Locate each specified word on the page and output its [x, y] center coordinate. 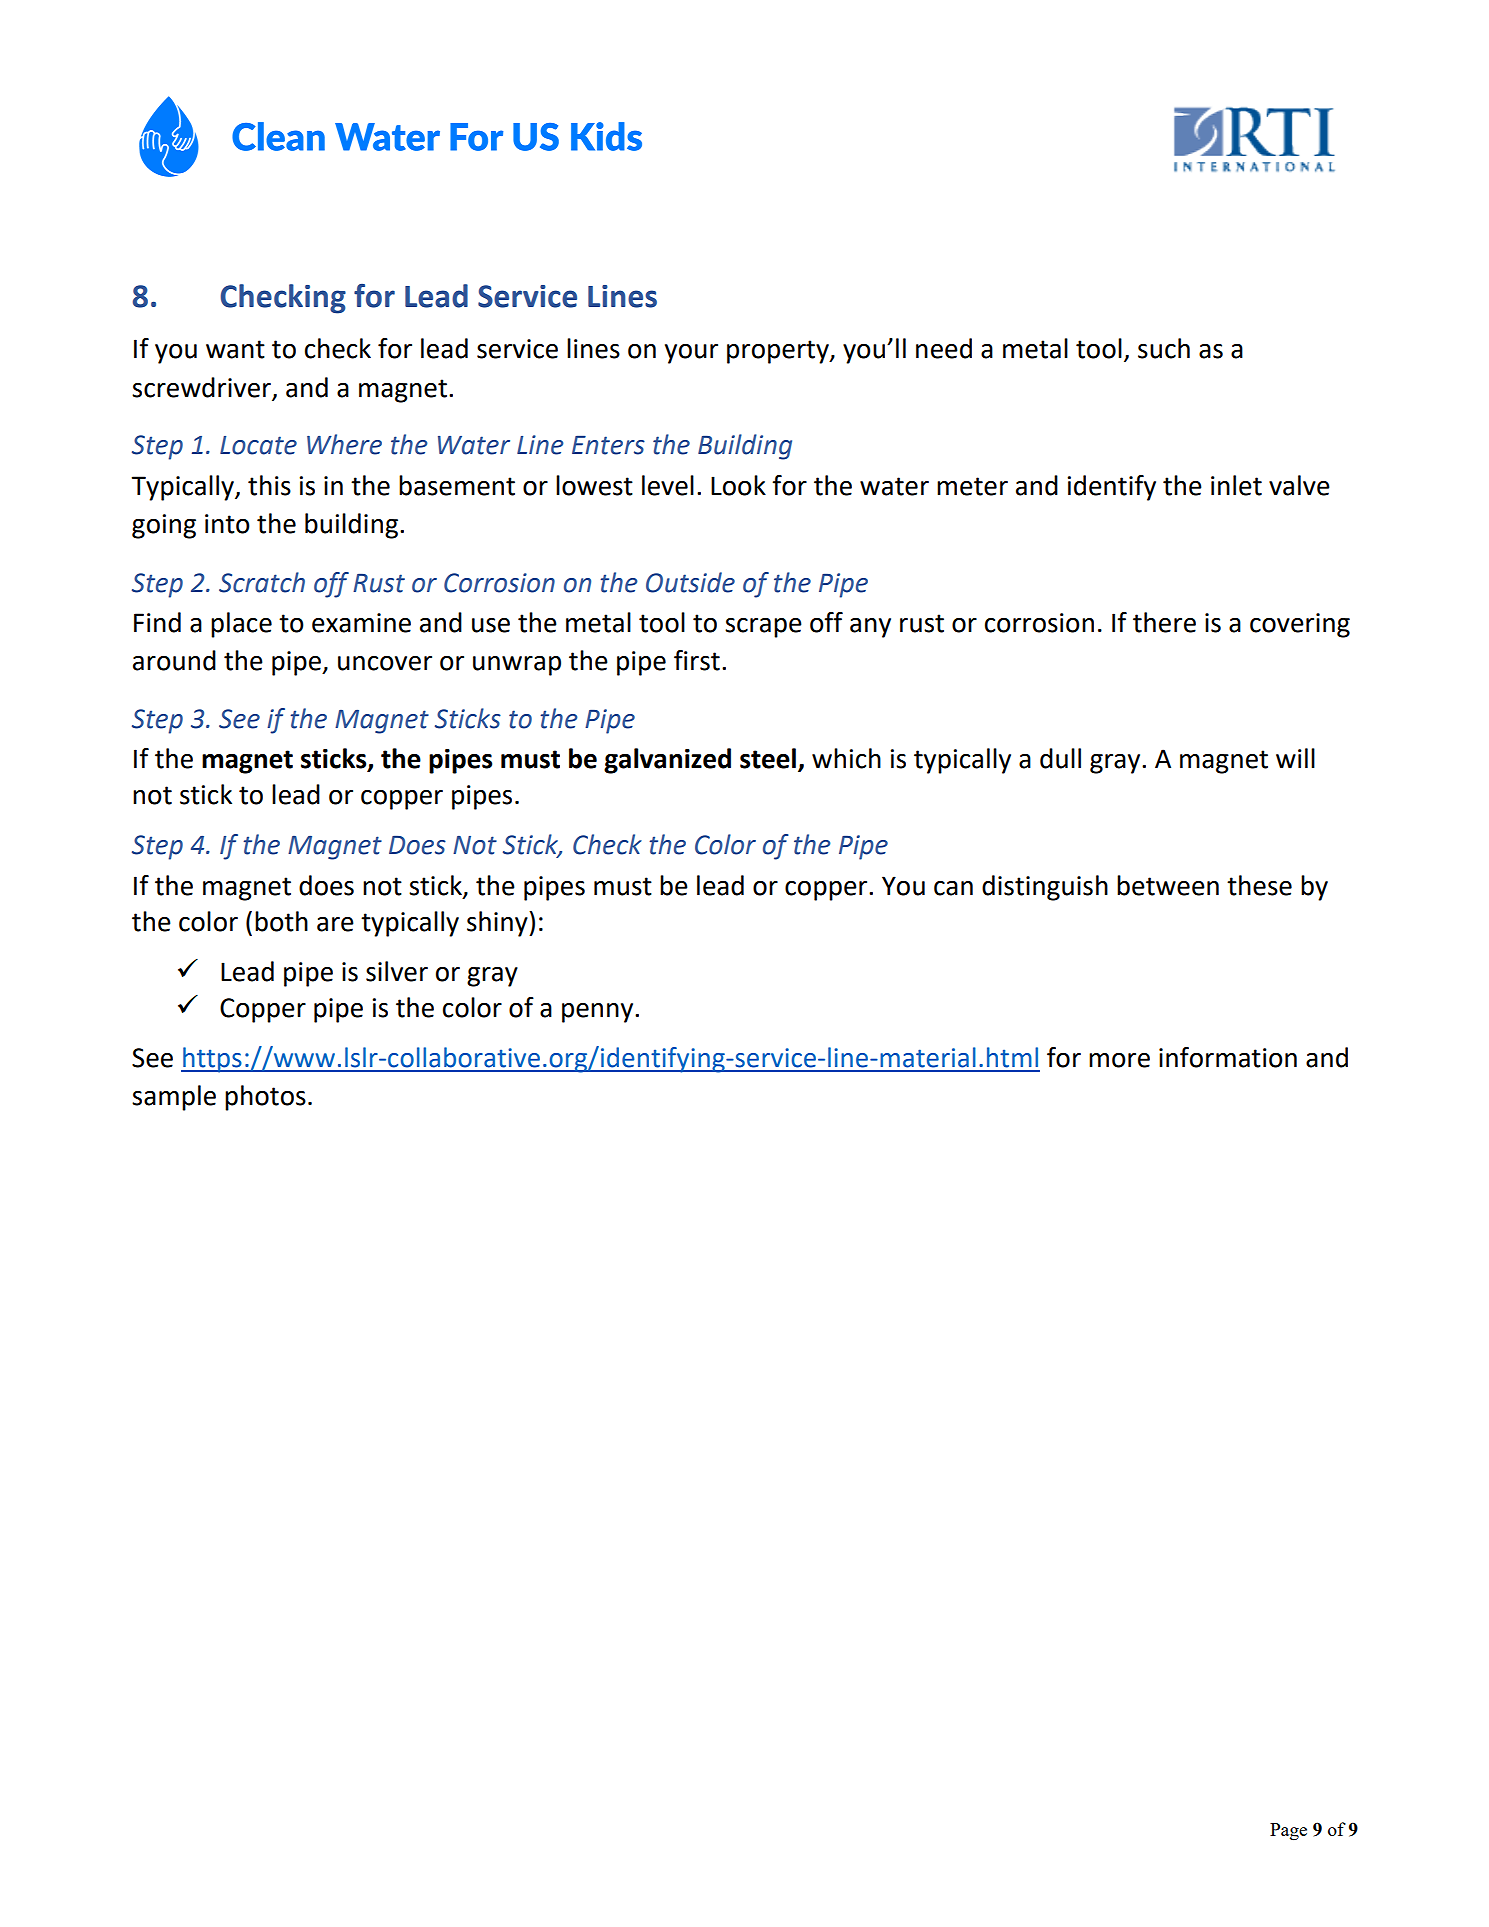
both [281, 921]
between [1168, 885]
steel [769, 759]
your [691, 354]
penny [599, 1013]
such [1164, 348]
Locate [258, 445]
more [1119, 1060]
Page [1288, 1832]
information [1228, 1057]
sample [174, 1098]
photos [265, 1098]
